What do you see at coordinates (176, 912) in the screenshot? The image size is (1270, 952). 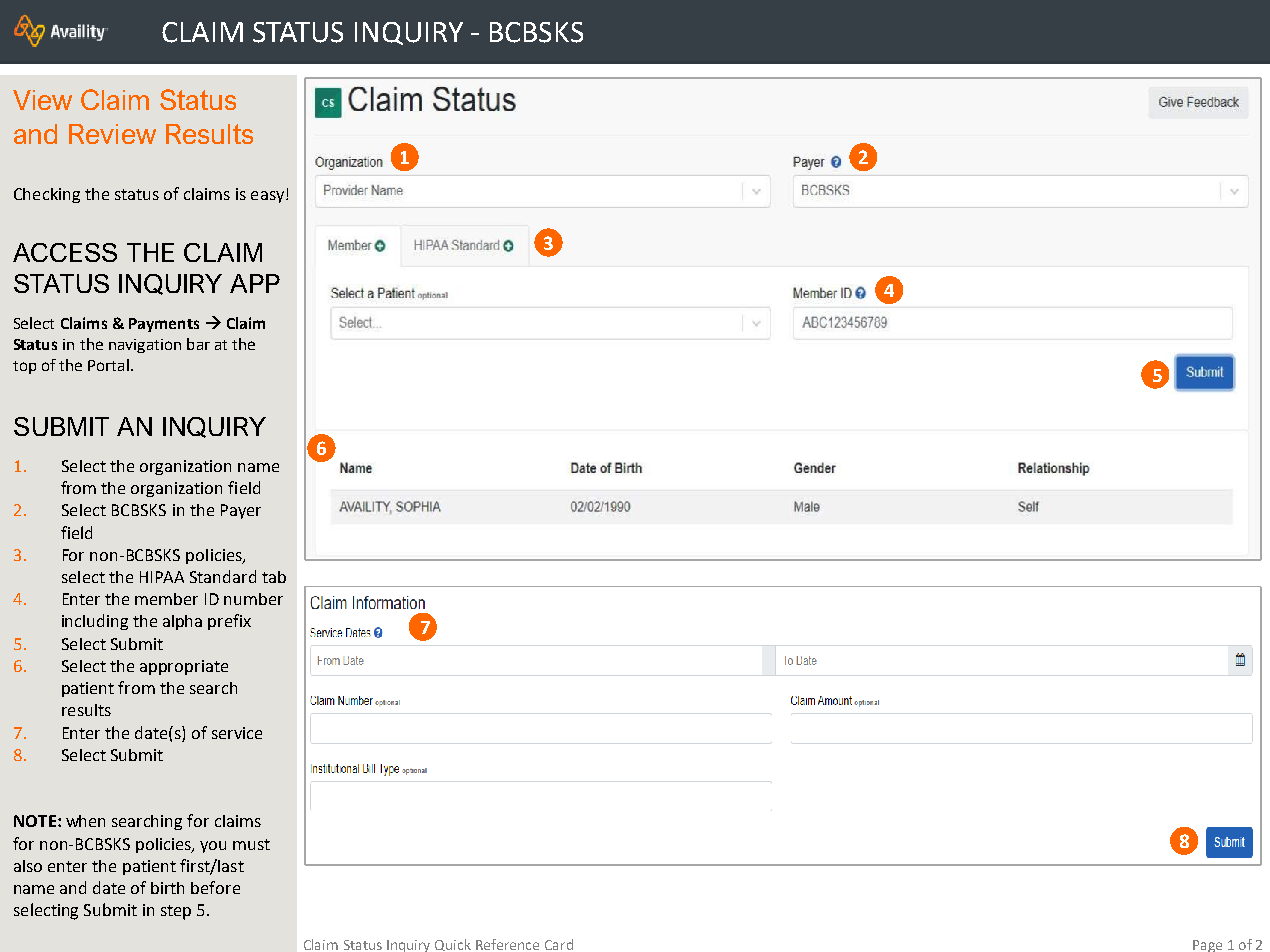 I see `step` at bounding box center [176, 912].
